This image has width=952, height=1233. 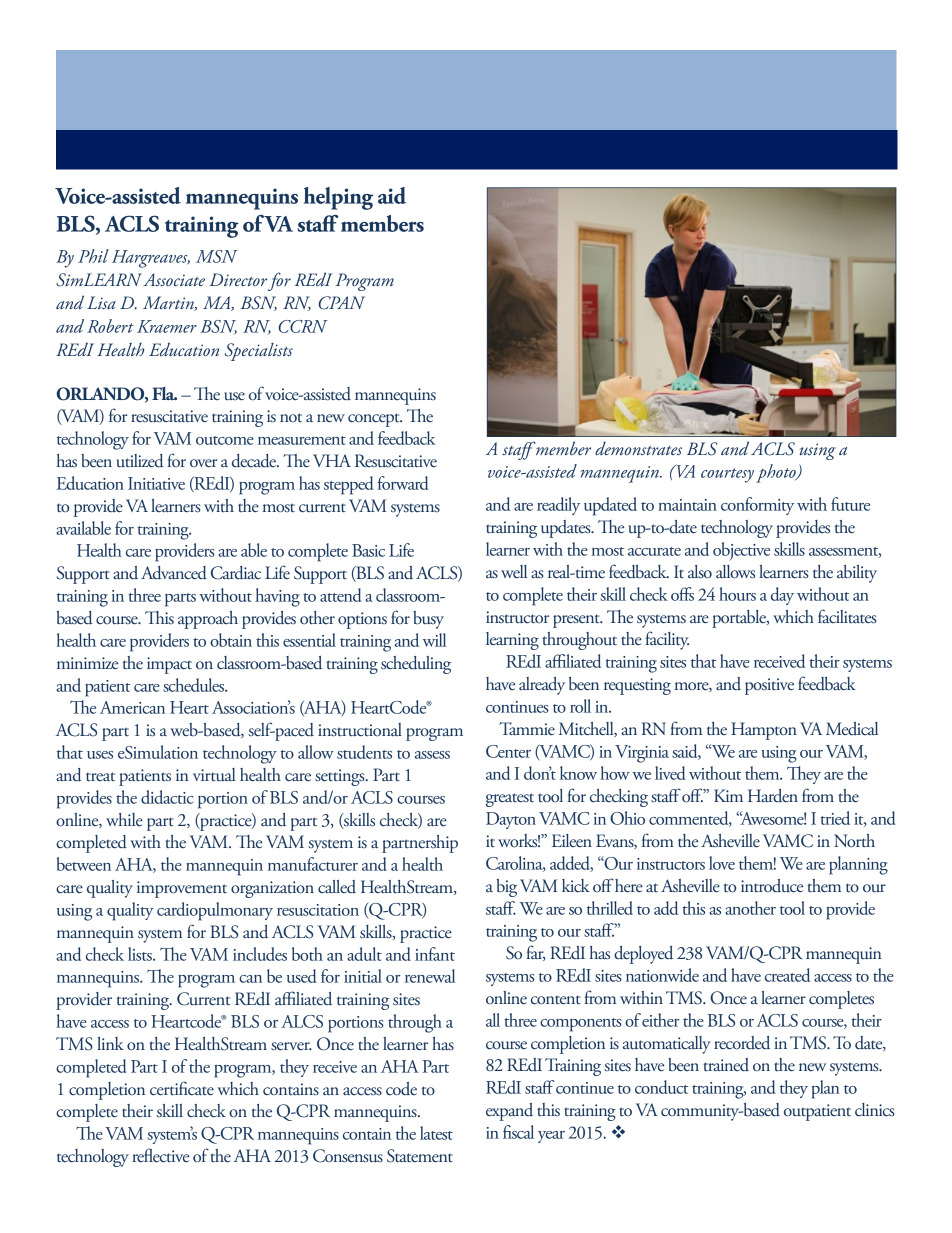 I want to click on Dayton, so click(x=511, y=820).
